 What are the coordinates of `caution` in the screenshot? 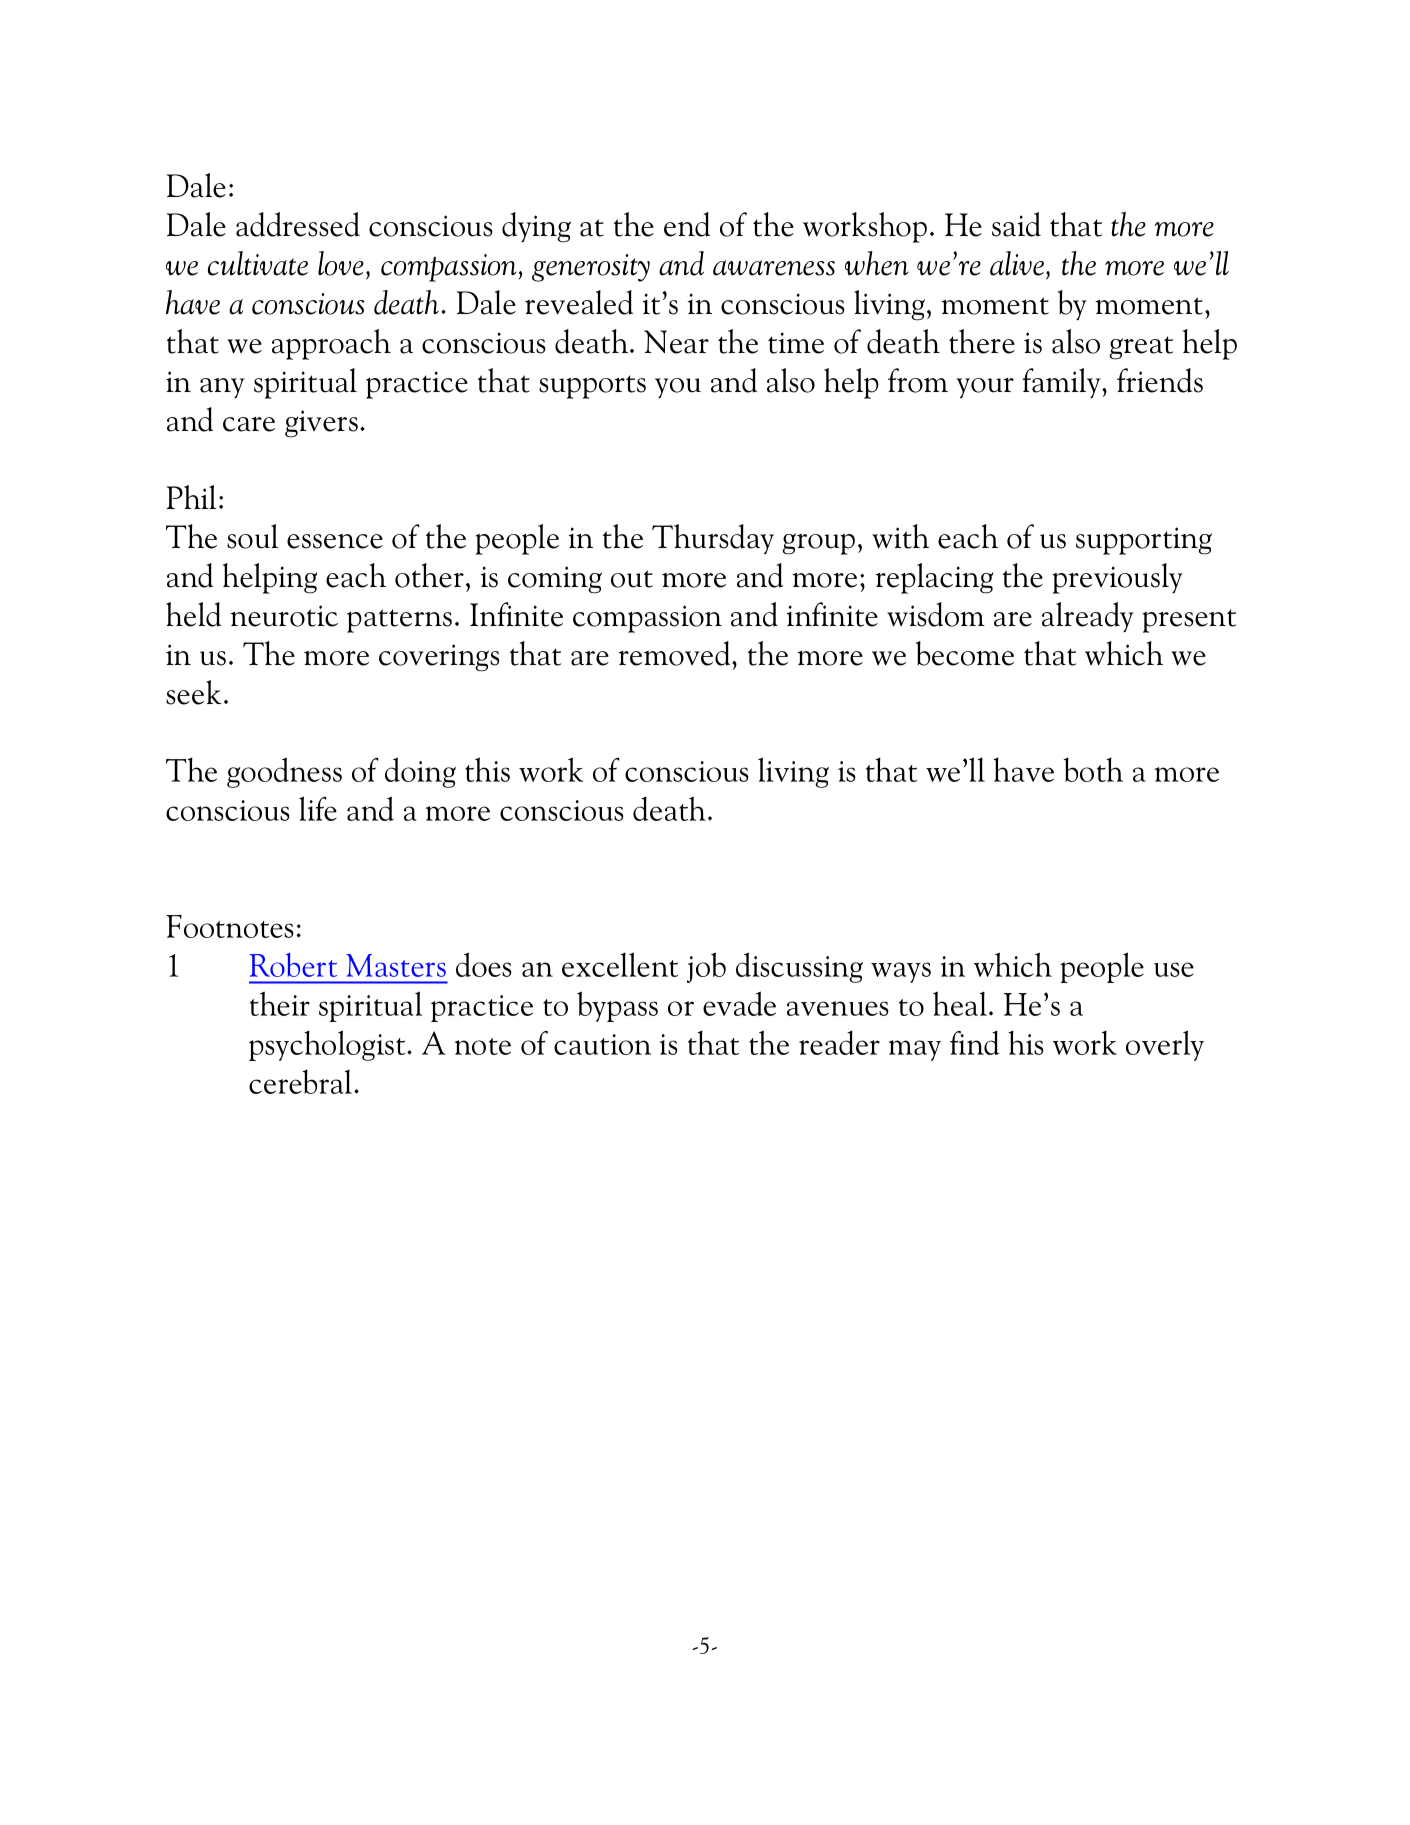 It's located at (602, 1044).
